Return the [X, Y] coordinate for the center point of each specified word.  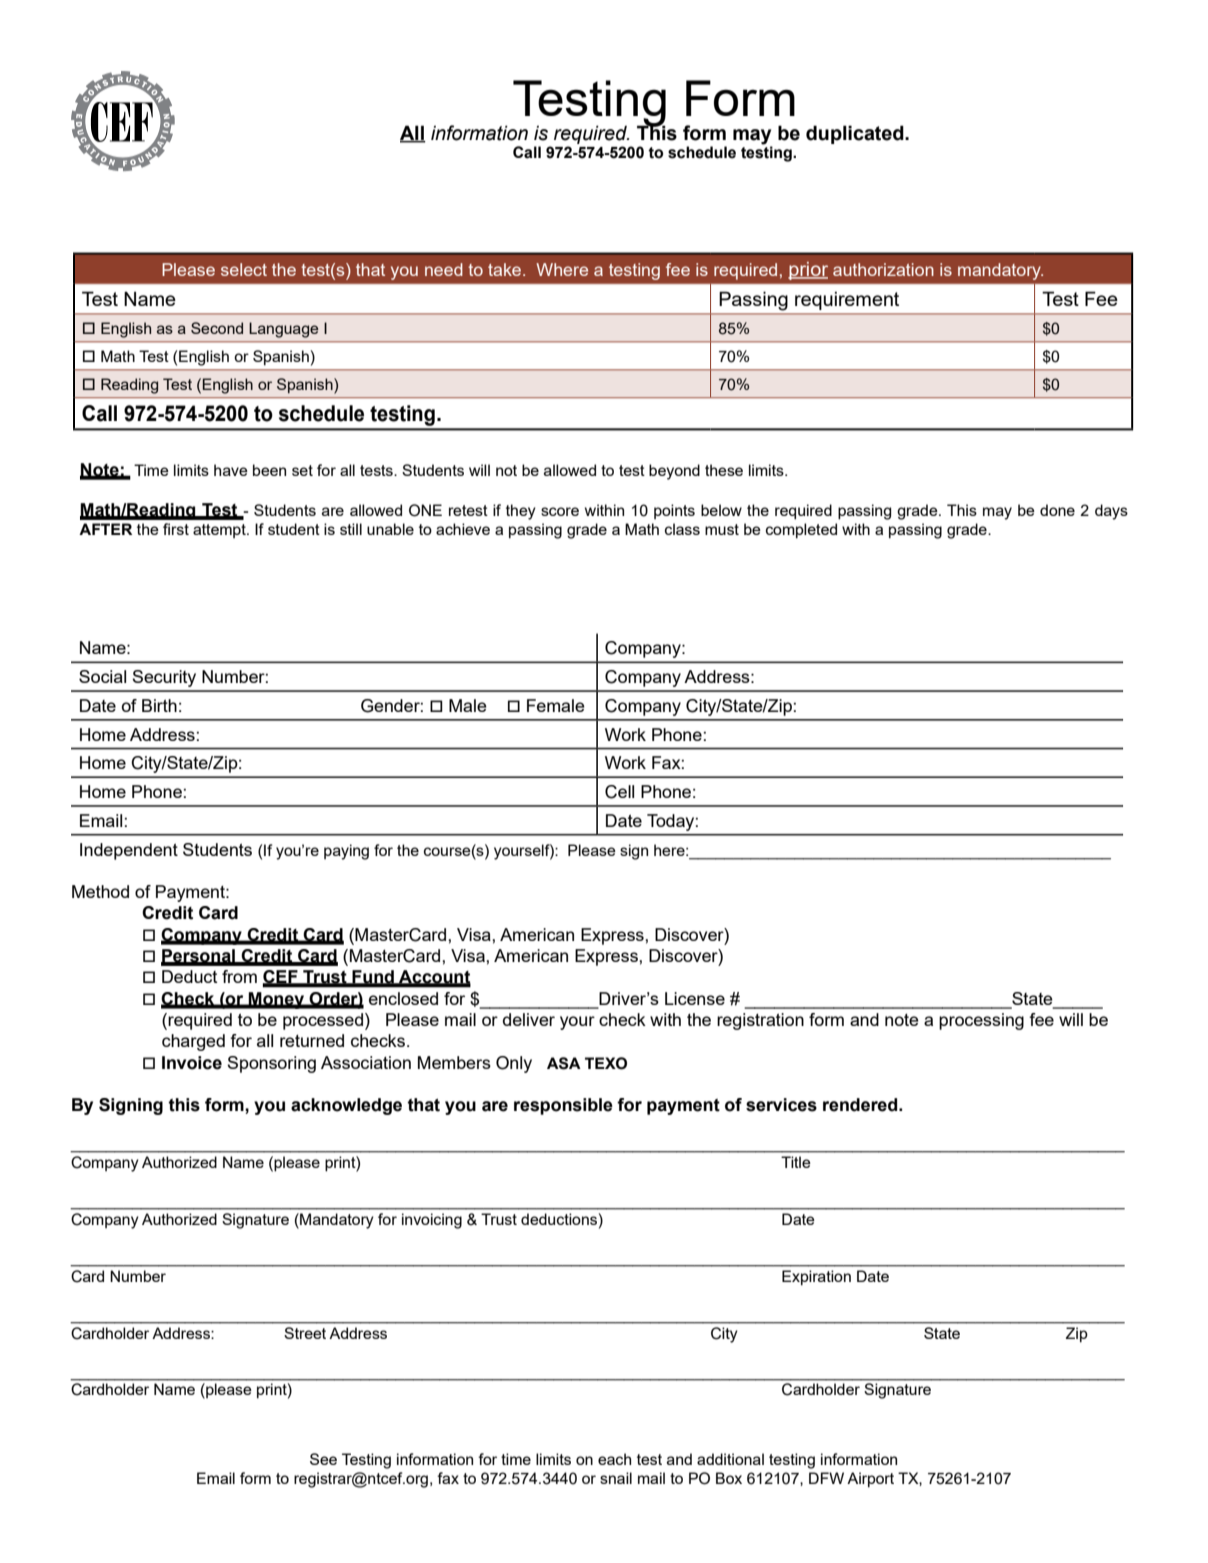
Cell [619, 792]
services [781, 1105]
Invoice [192, 1063]
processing [981, 1021]
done [1057, 510]
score [560, 511]
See [323, 1459]
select [244, 269]
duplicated [856, 134]
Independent [129, 851]
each [614, 1459]
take [506, 269]
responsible [563, 1106]
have [231, 470]
